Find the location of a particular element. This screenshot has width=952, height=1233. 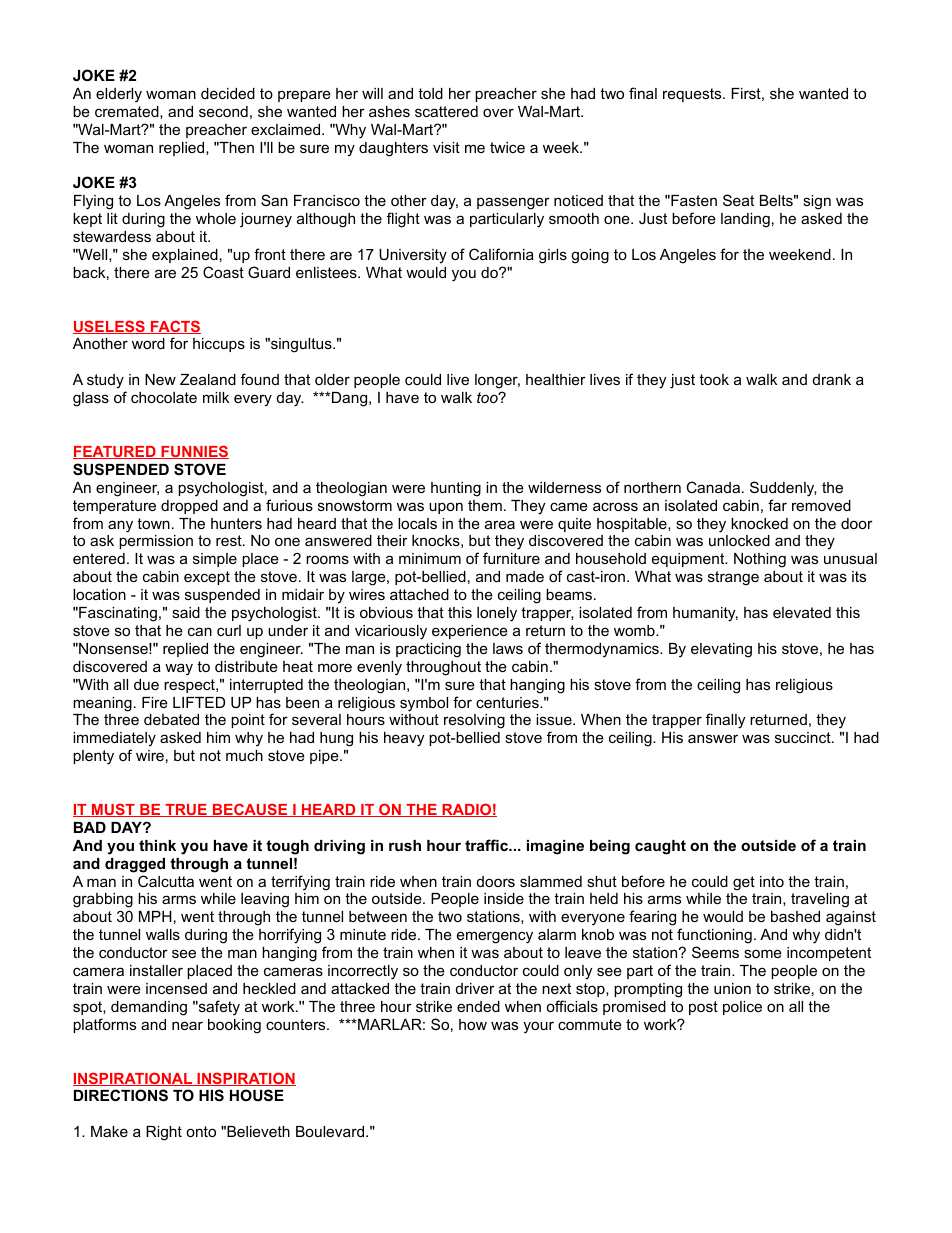

scattered is located at coordinates (446, 111).
